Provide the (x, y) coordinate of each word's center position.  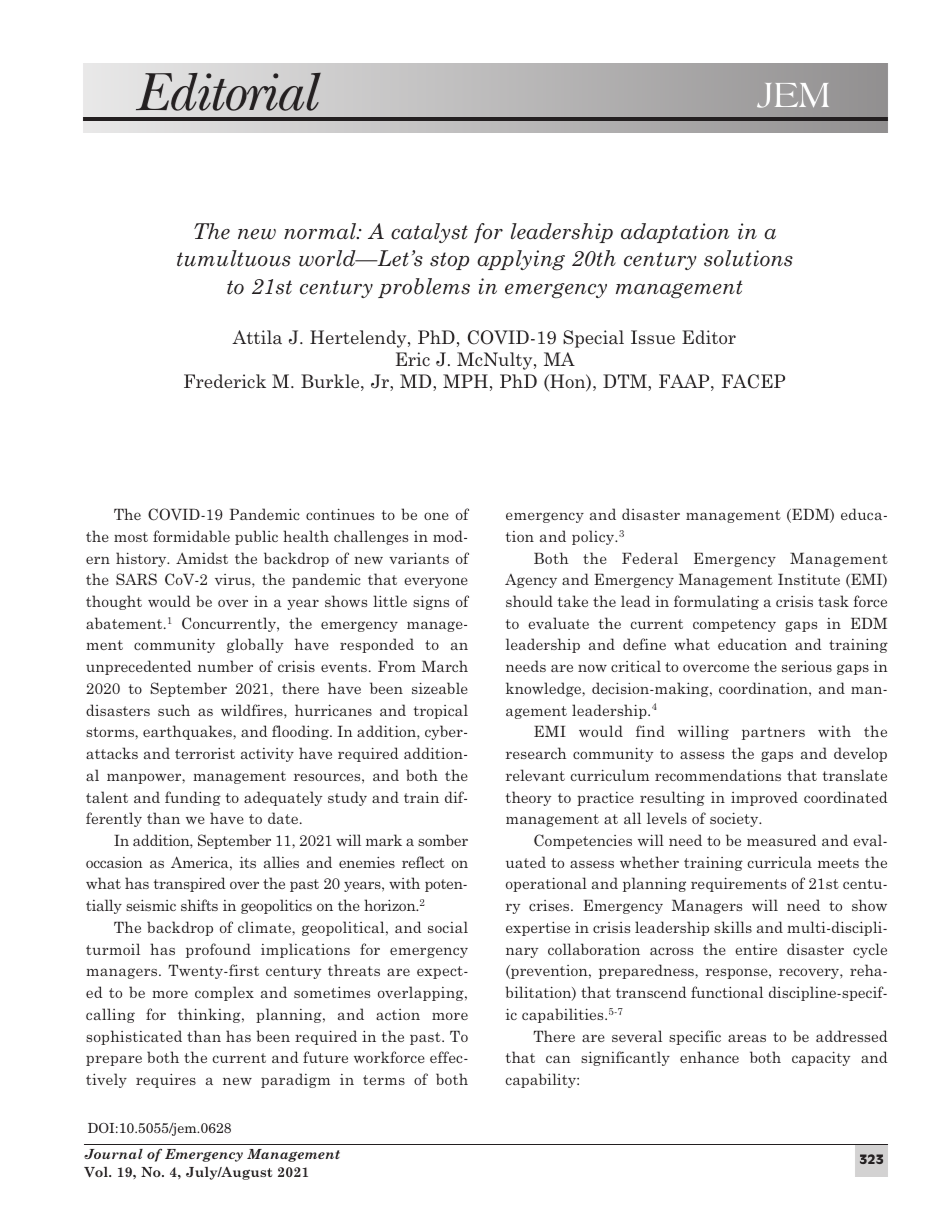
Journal (113, 1154)
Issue (653, 337)
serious (807, 666)
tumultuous (234, 258)
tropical (441, 711)
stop (449, 261)
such (174, 710)
